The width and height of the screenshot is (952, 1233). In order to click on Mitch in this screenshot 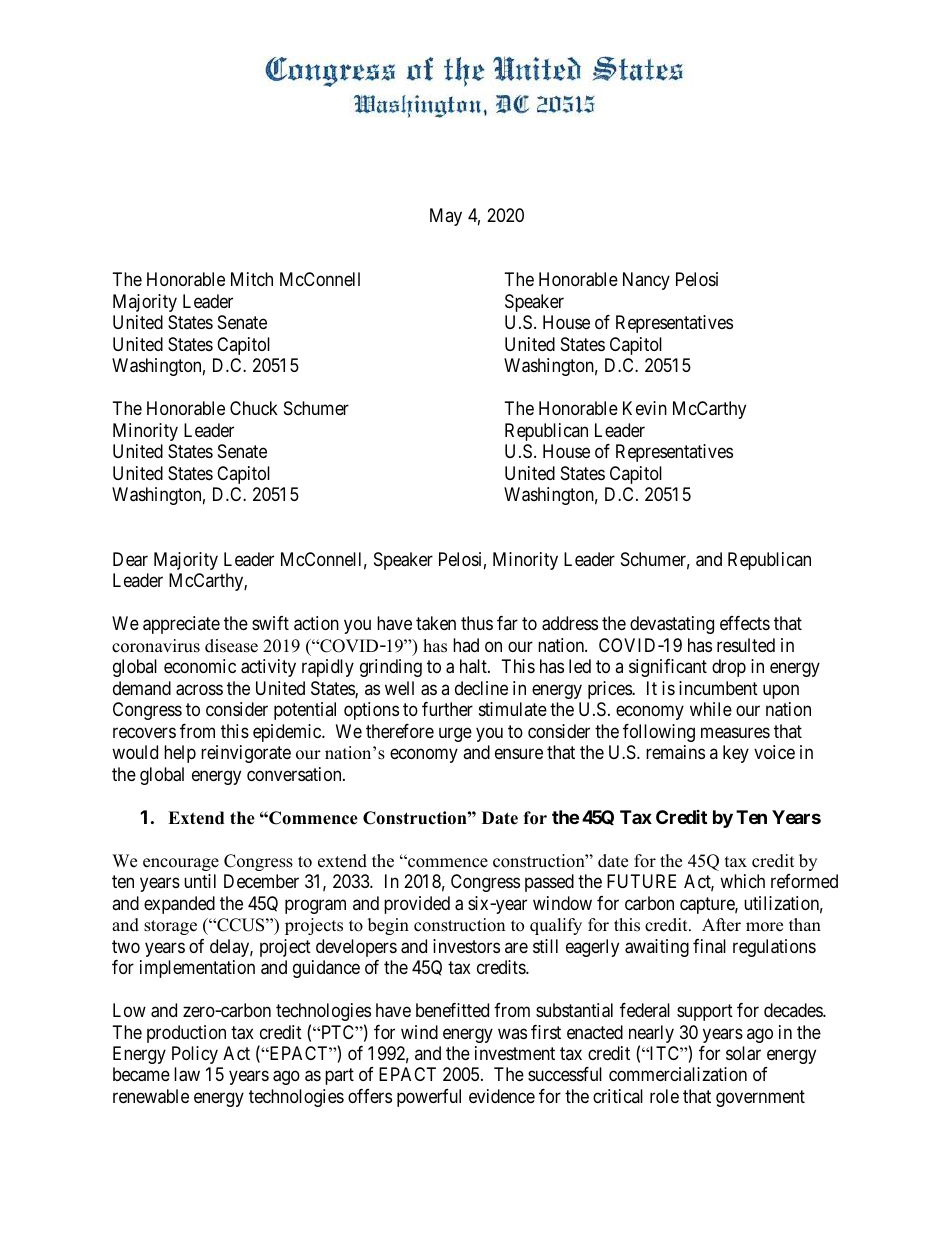, I will do `click(252, 279)`.
